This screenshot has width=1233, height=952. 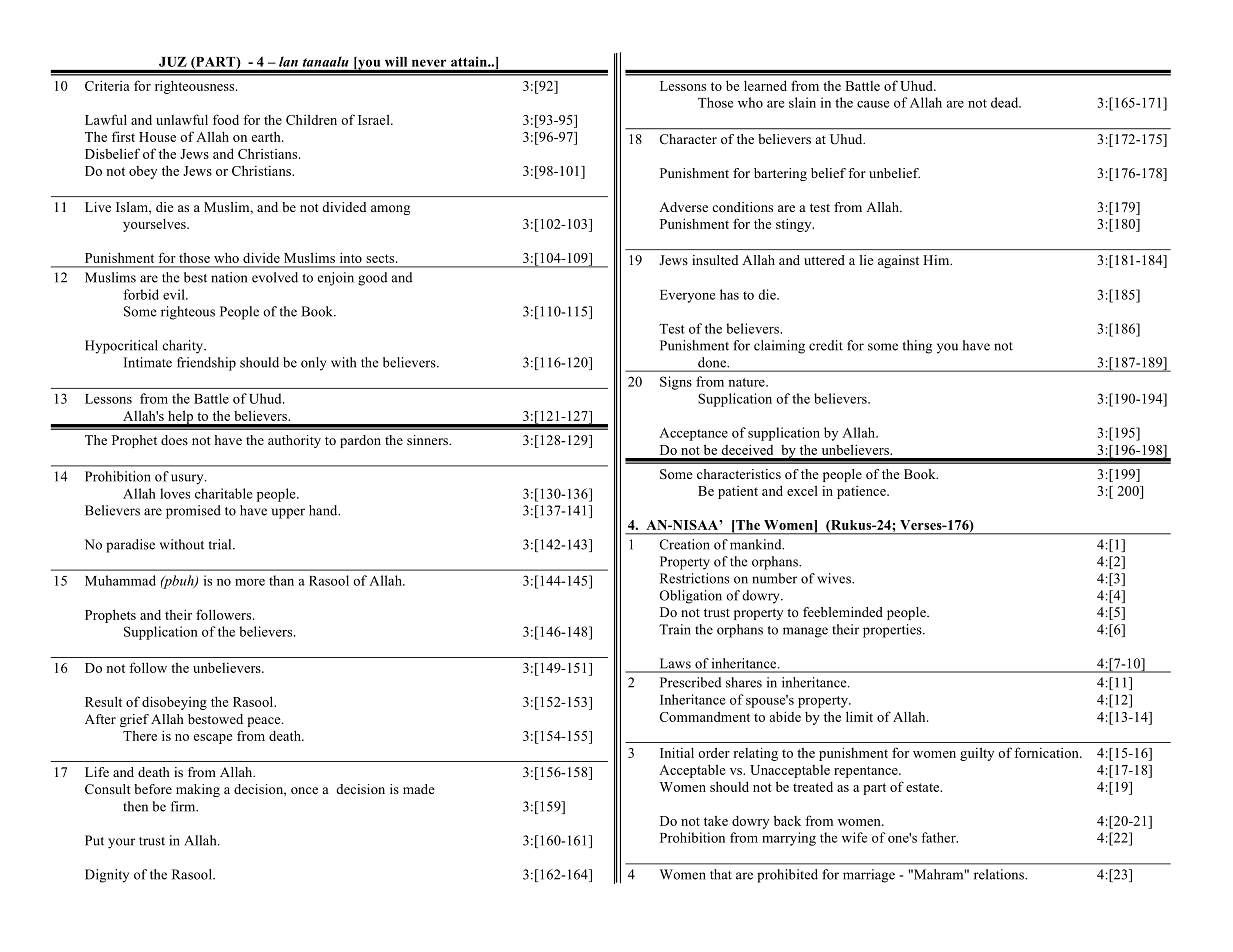 I want to click on JUZ, so click(x=173, y=62).
